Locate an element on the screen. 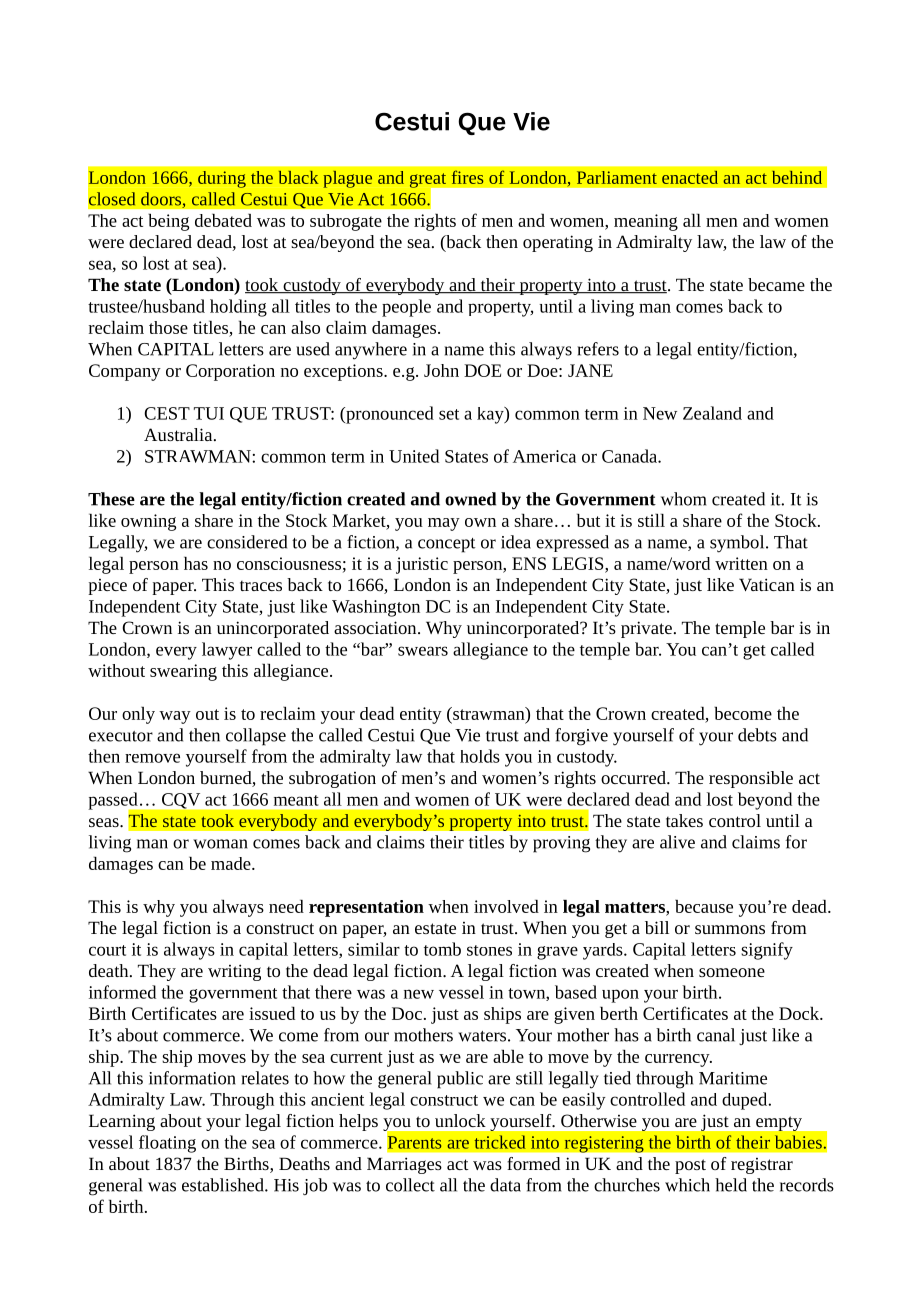 The image size is (924, 1308). floating is located at coordinates (167, 1144).
